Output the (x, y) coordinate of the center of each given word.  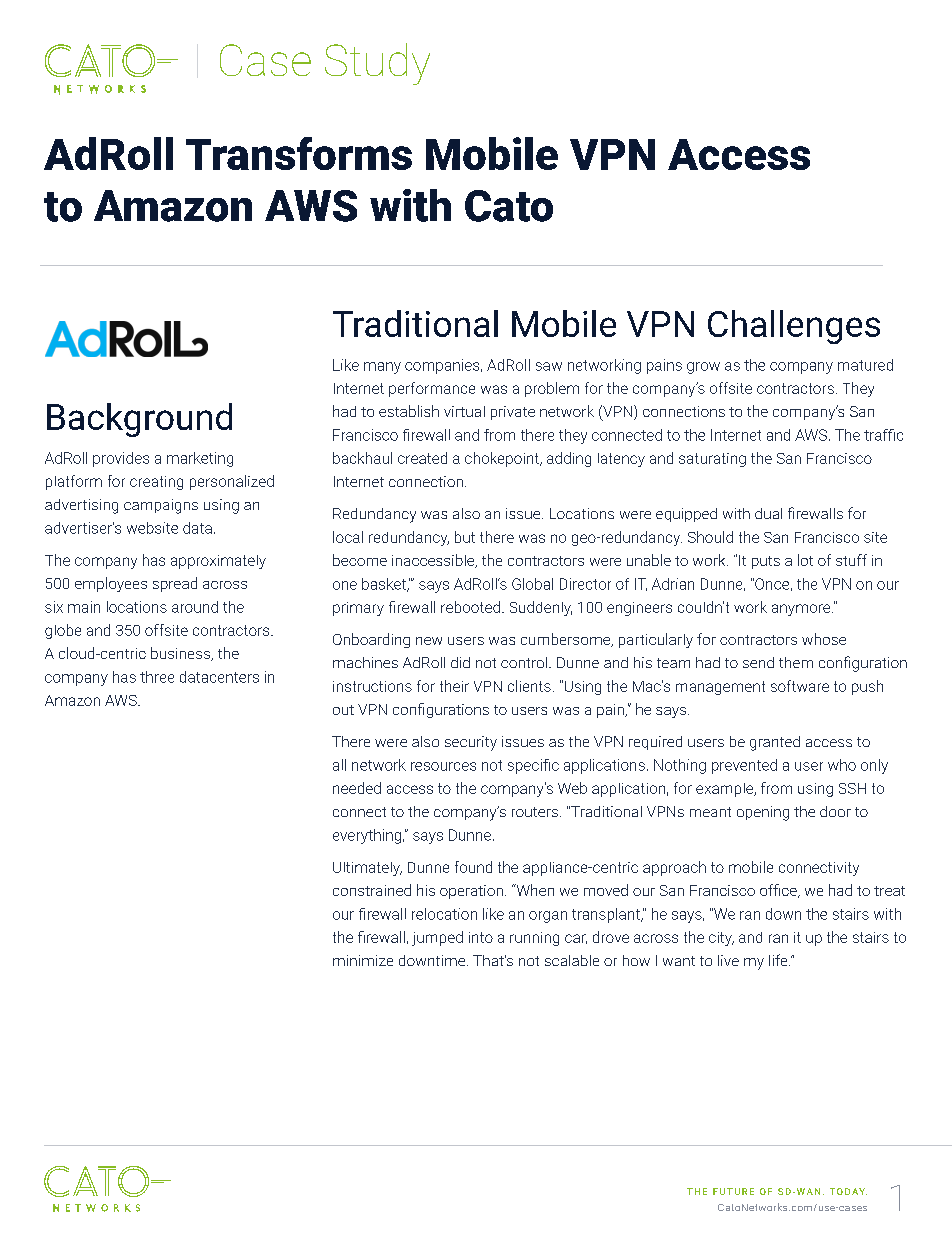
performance (432, 389)
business (181, 654)
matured (865, 365)
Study (377, 64)
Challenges (794, 327)
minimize (363, 960)
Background (139, 420)
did (460, 662)
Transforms (299, 153)
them (796, 662)
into (481, 937)
